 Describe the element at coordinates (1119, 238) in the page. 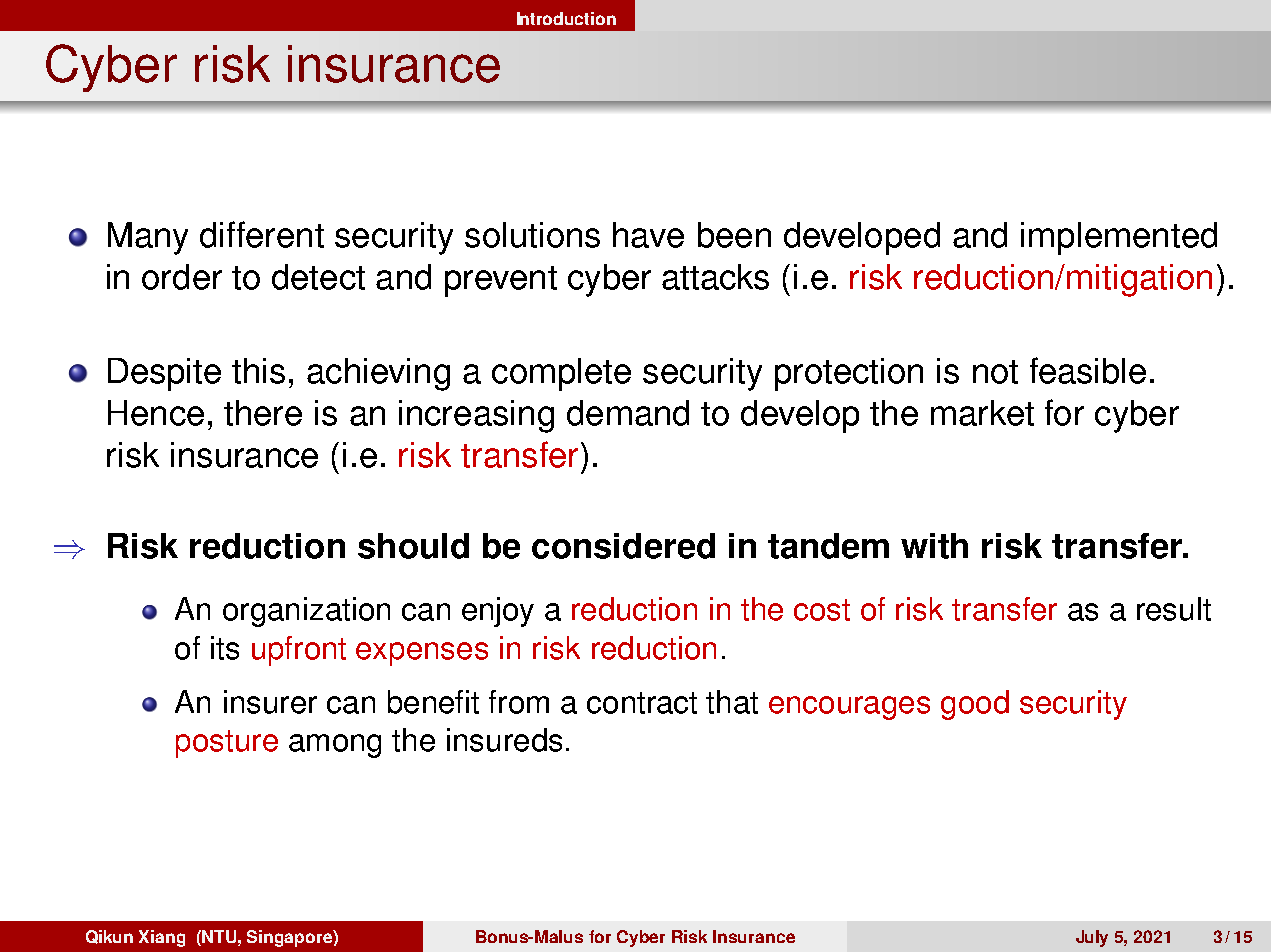

I see `implemented` at that location.
